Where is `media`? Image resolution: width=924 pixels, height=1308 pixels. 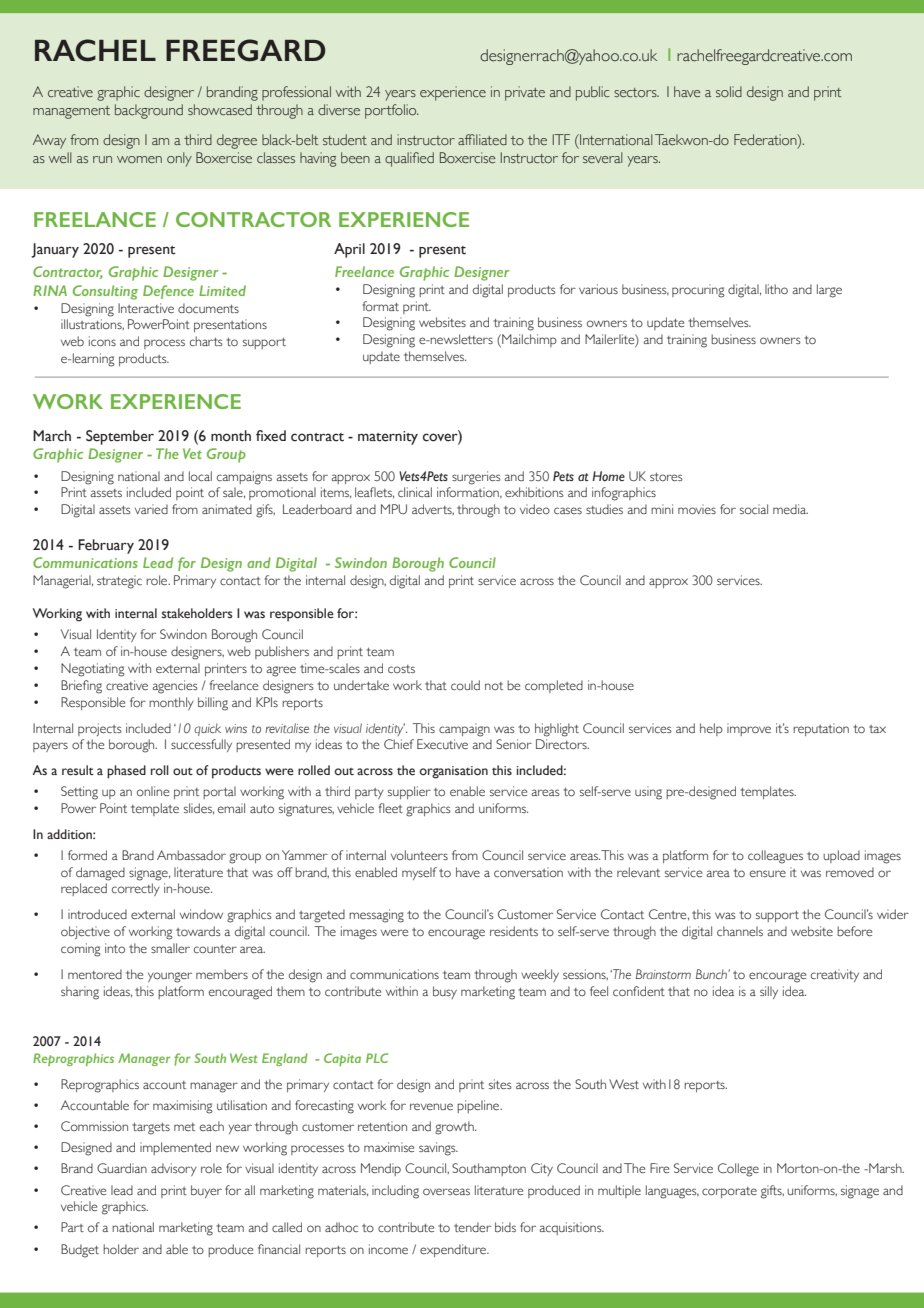
media is located at coordinates (790, 509).
